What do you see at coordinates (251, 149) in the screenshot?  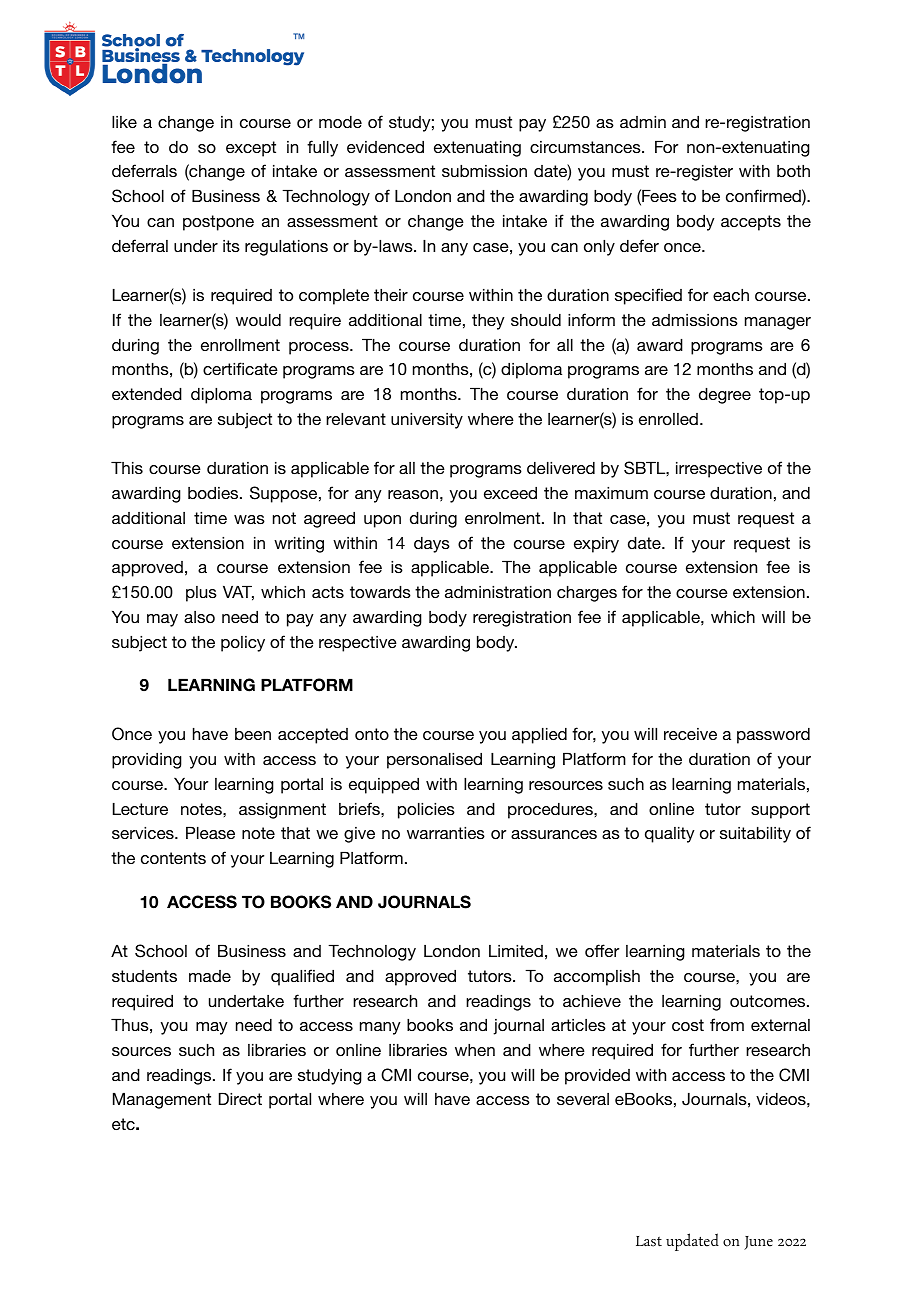 I see `except` at bounding box center [251, 149].
